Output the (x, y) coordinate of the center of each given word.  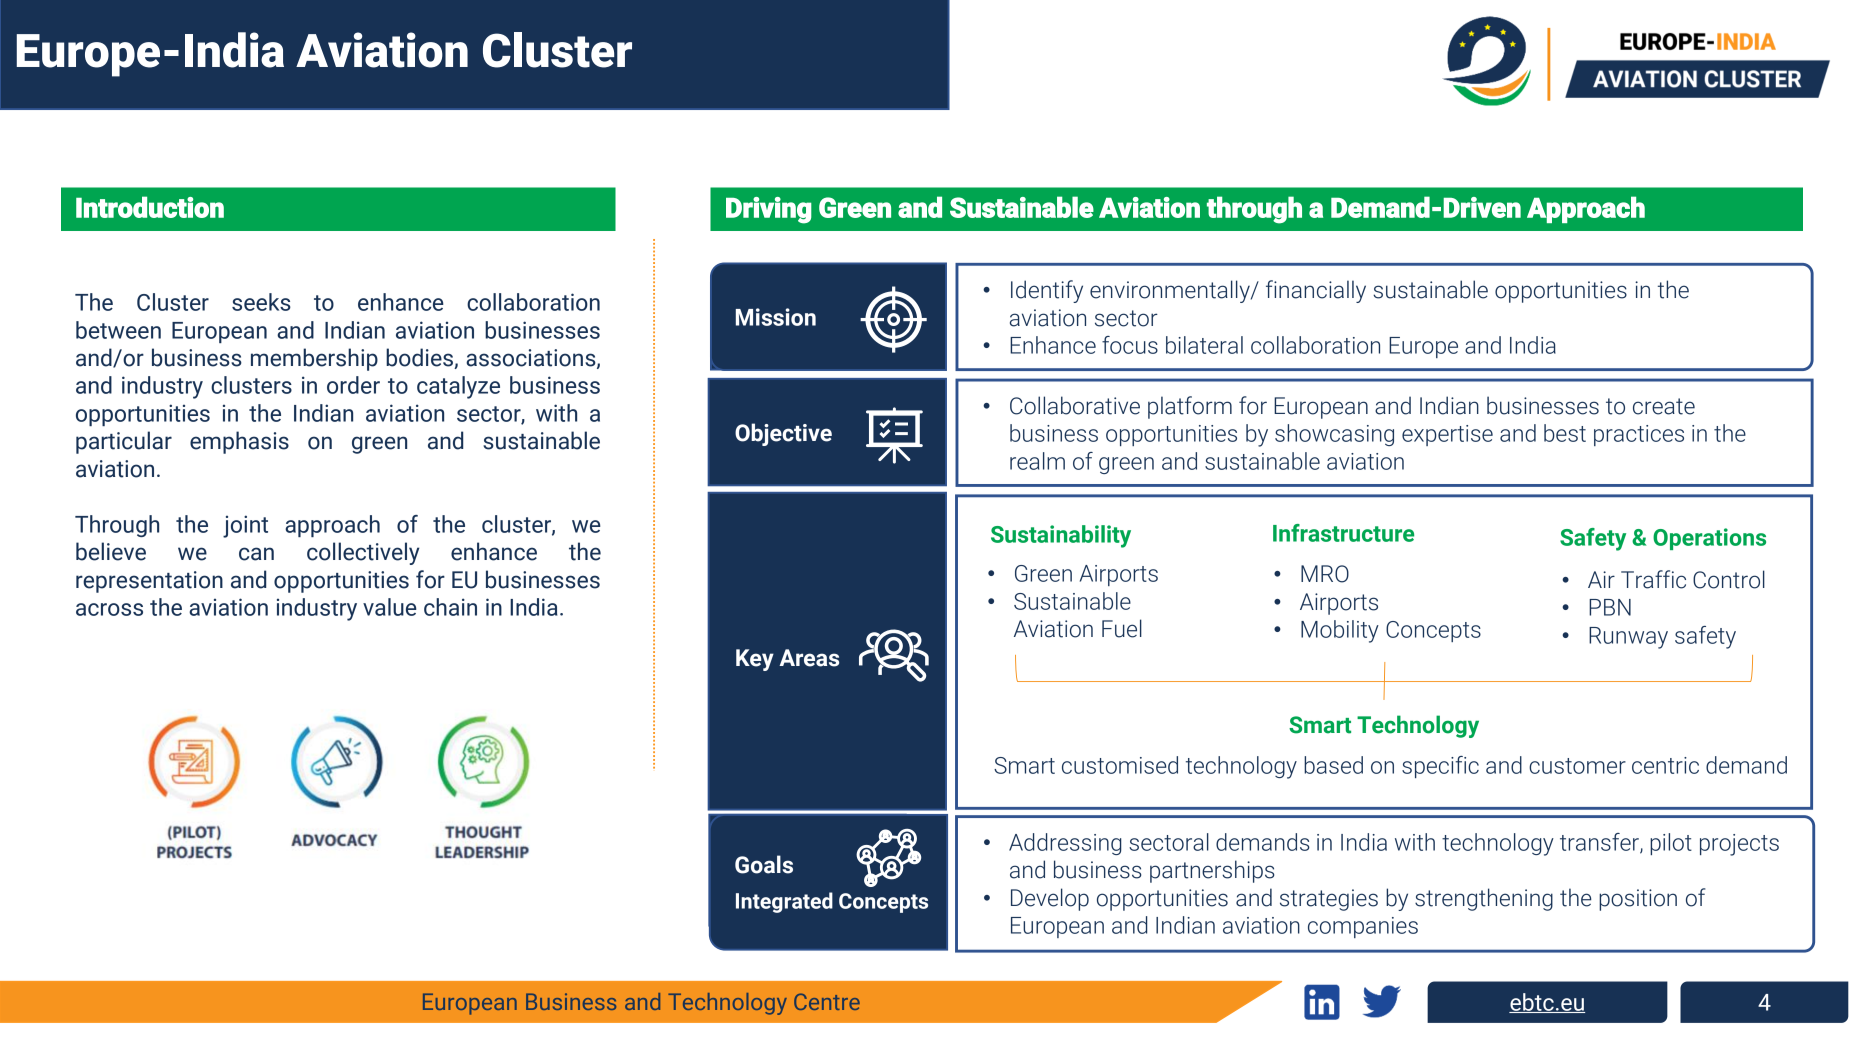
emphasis (239, 442)
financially (1316, 291)
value (390, 607)
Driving (769, 210)
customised (1120, 765)
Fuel (1122, 628)
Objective (783, 434)
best (1565, 433)
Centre (827, 1001)
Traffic (1653, 579)
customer (1577, 766)
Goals (764, 864)
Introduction (150, 207)
